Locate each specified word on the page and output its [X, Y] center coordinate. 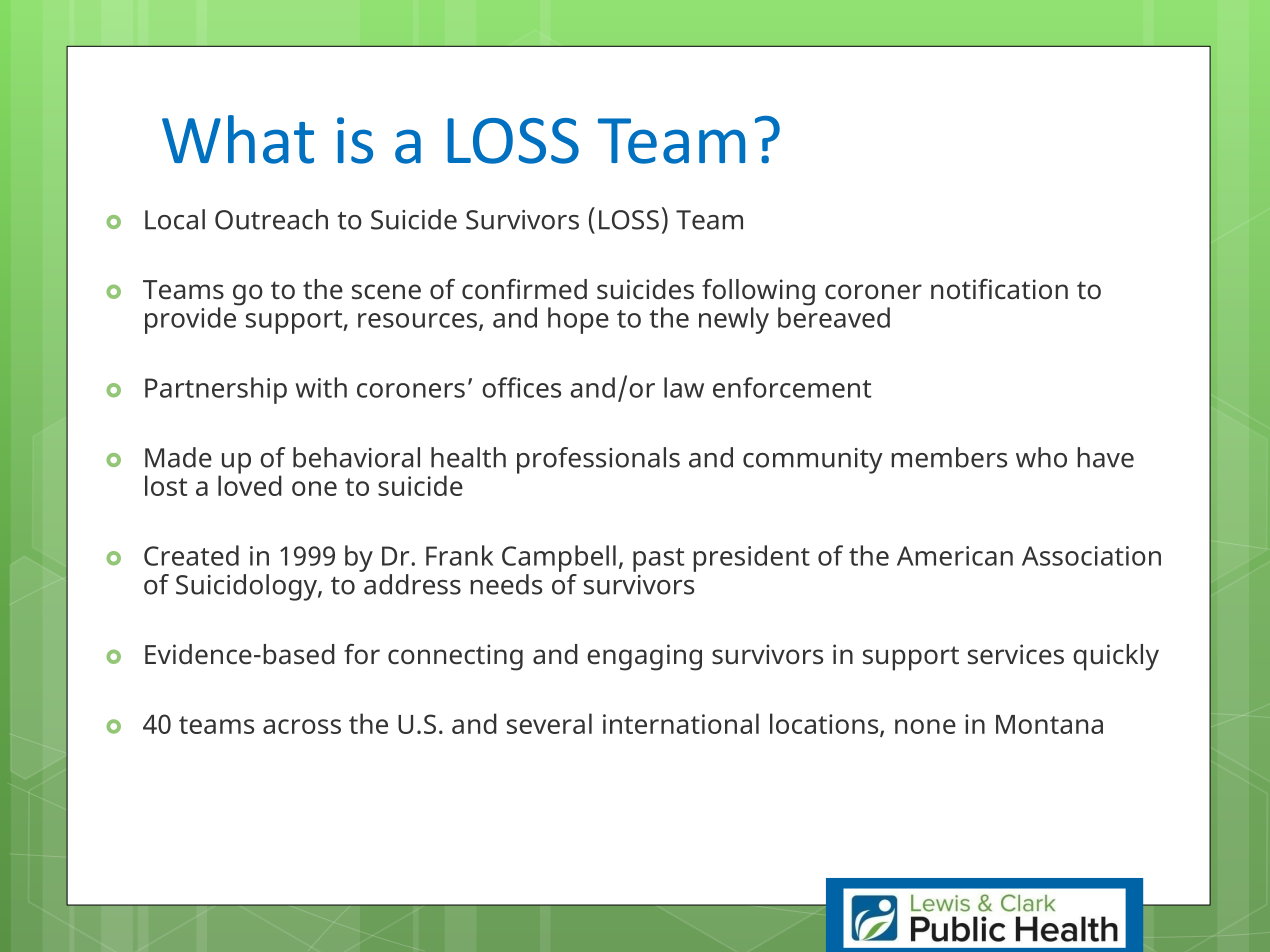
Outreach [271, 219]
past [658, 560]
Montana [1049, 724]
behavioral [356, 457]
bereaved [834, 316]
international [681, 723]
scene [386, 292]
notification [999, 289]
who [1041, 457]
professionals [598, 460]
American [955, 556]
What [238, 139]
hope [578, 320]
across [302, 726]
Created [191, 555]
